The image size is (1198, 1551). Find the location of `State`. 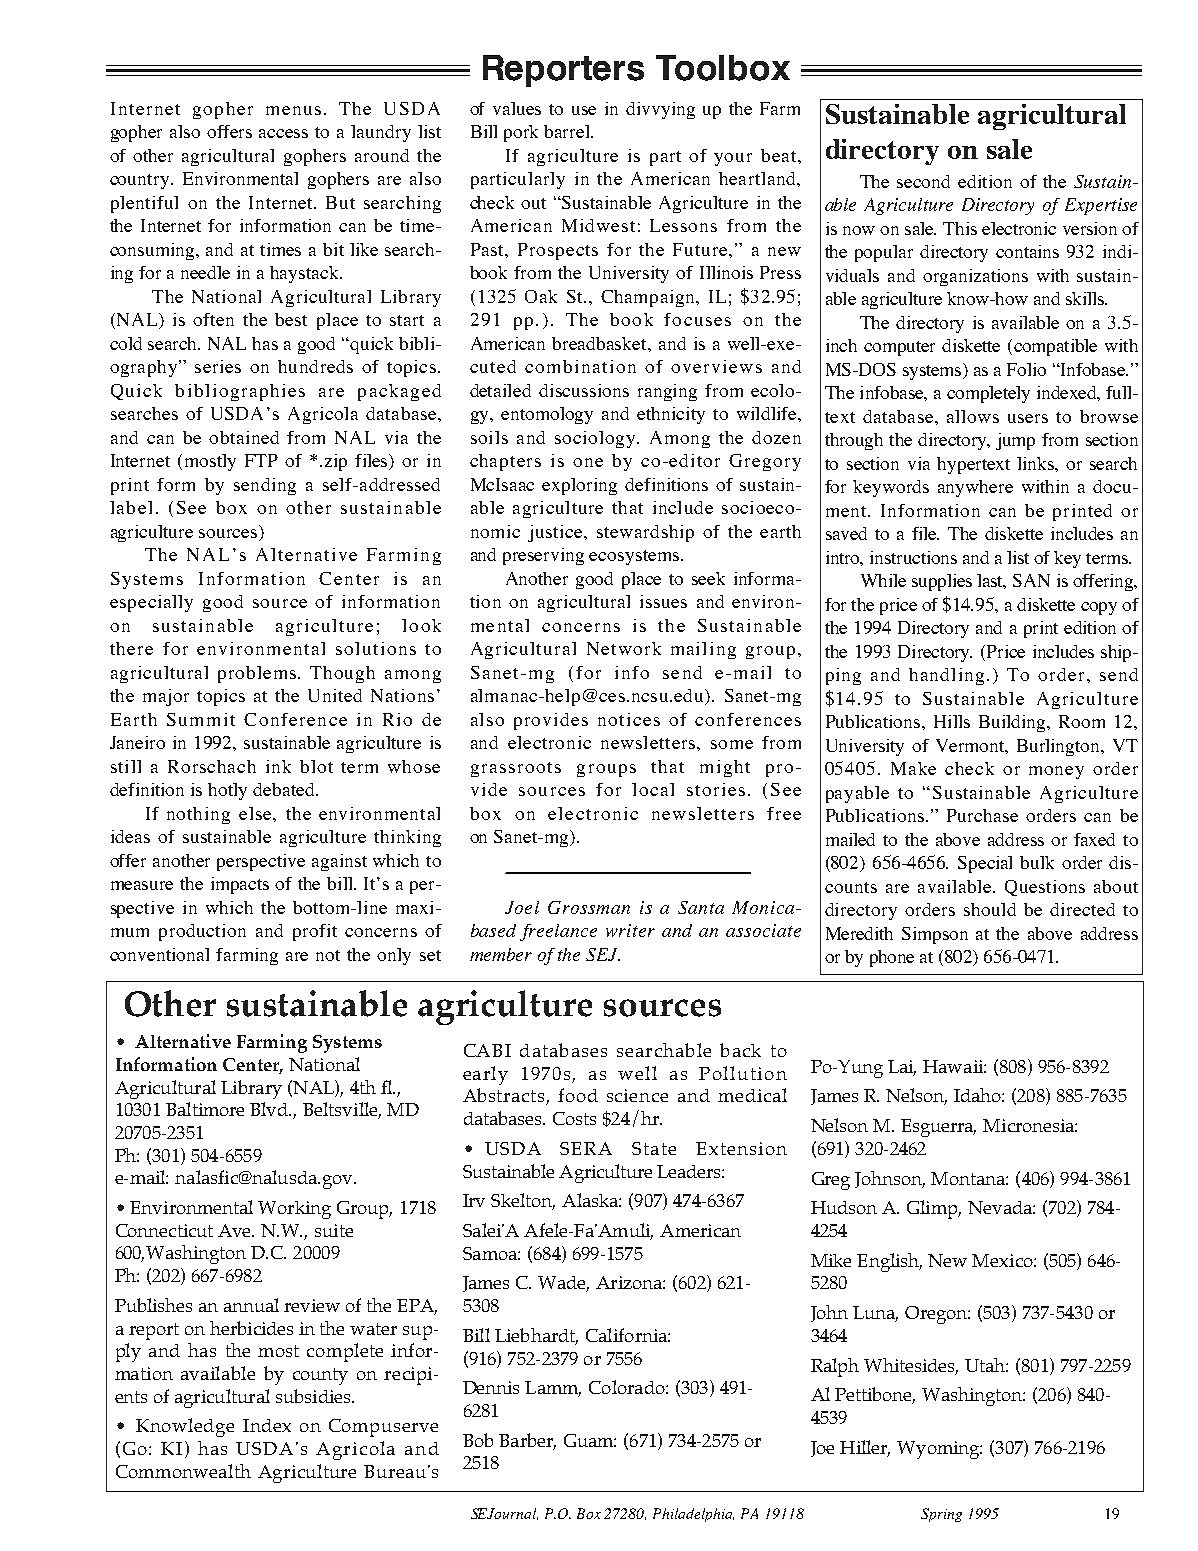

State is located at coordinates (654, 1148).
